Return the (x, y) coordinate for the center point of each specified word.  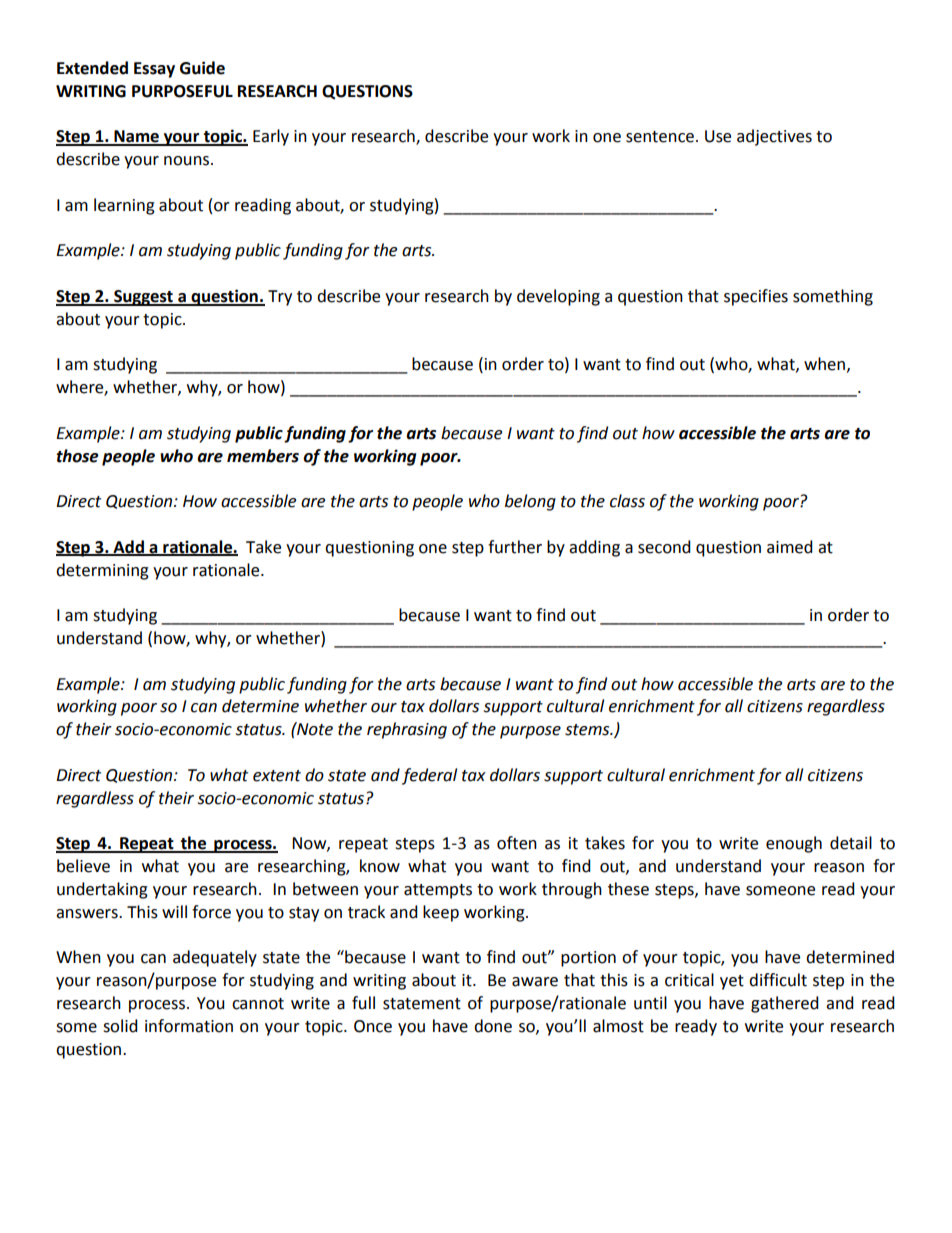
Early (271, 137)
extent (277, 776)
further (515, 547)
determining (102, 571)
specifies (756, 297)
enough (794, 844)
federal (429, 776)
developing (558, 297)
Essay (154, 70)
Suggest (143, 298)
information (189, 1026)
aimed (790, 547)
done (493, 1026)
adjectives (774, 137)
